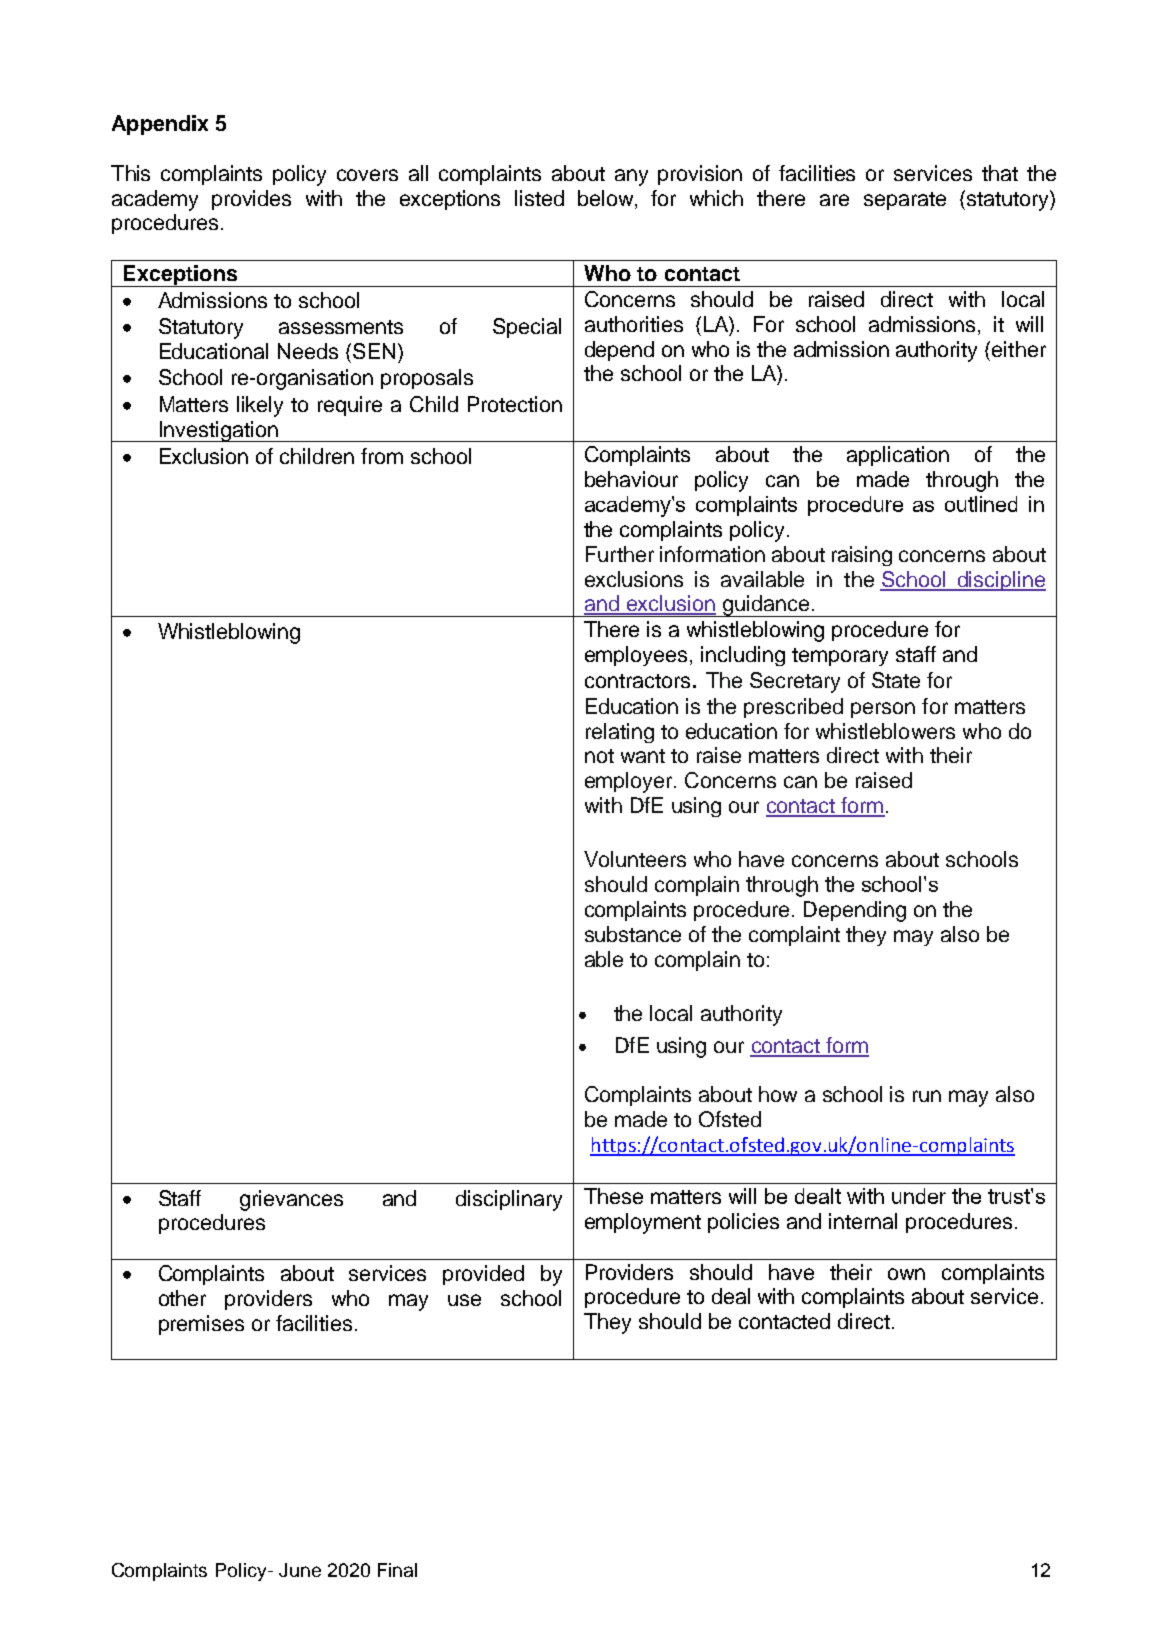  What do you see at coordinates (613, 1196) in the page?
I see `These` at bounding box center [613, 1196].
